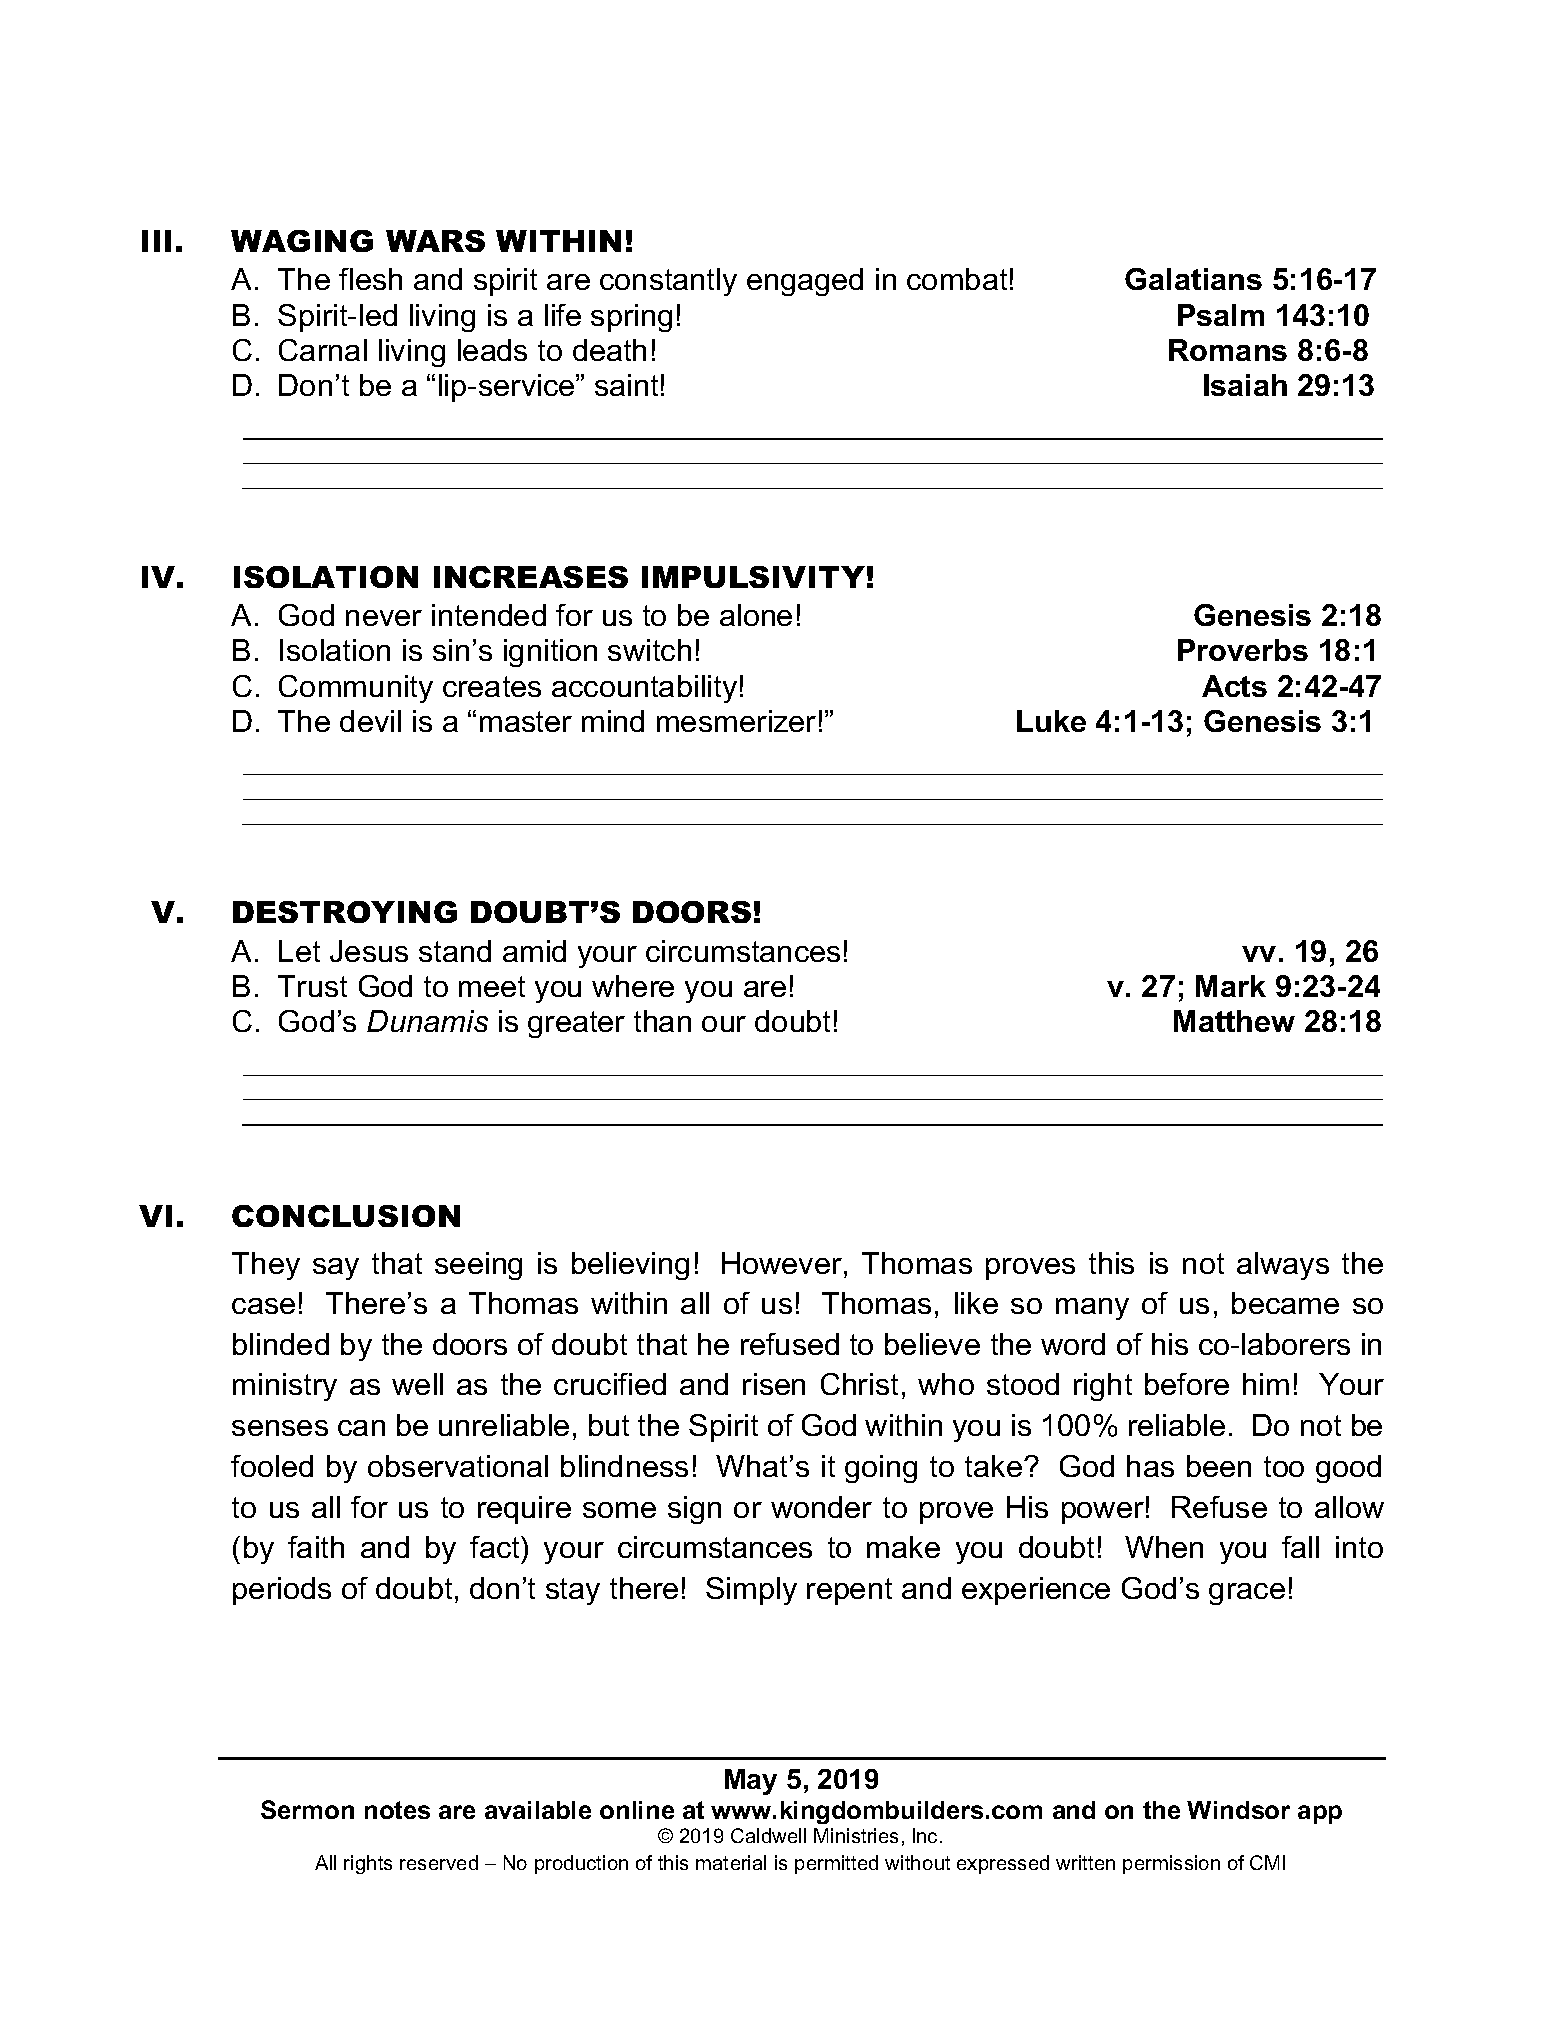 The width and height of the page is (1567, 2028). Describe the element at coordinates (662, 1021) in the page. I see `than` at that location.
